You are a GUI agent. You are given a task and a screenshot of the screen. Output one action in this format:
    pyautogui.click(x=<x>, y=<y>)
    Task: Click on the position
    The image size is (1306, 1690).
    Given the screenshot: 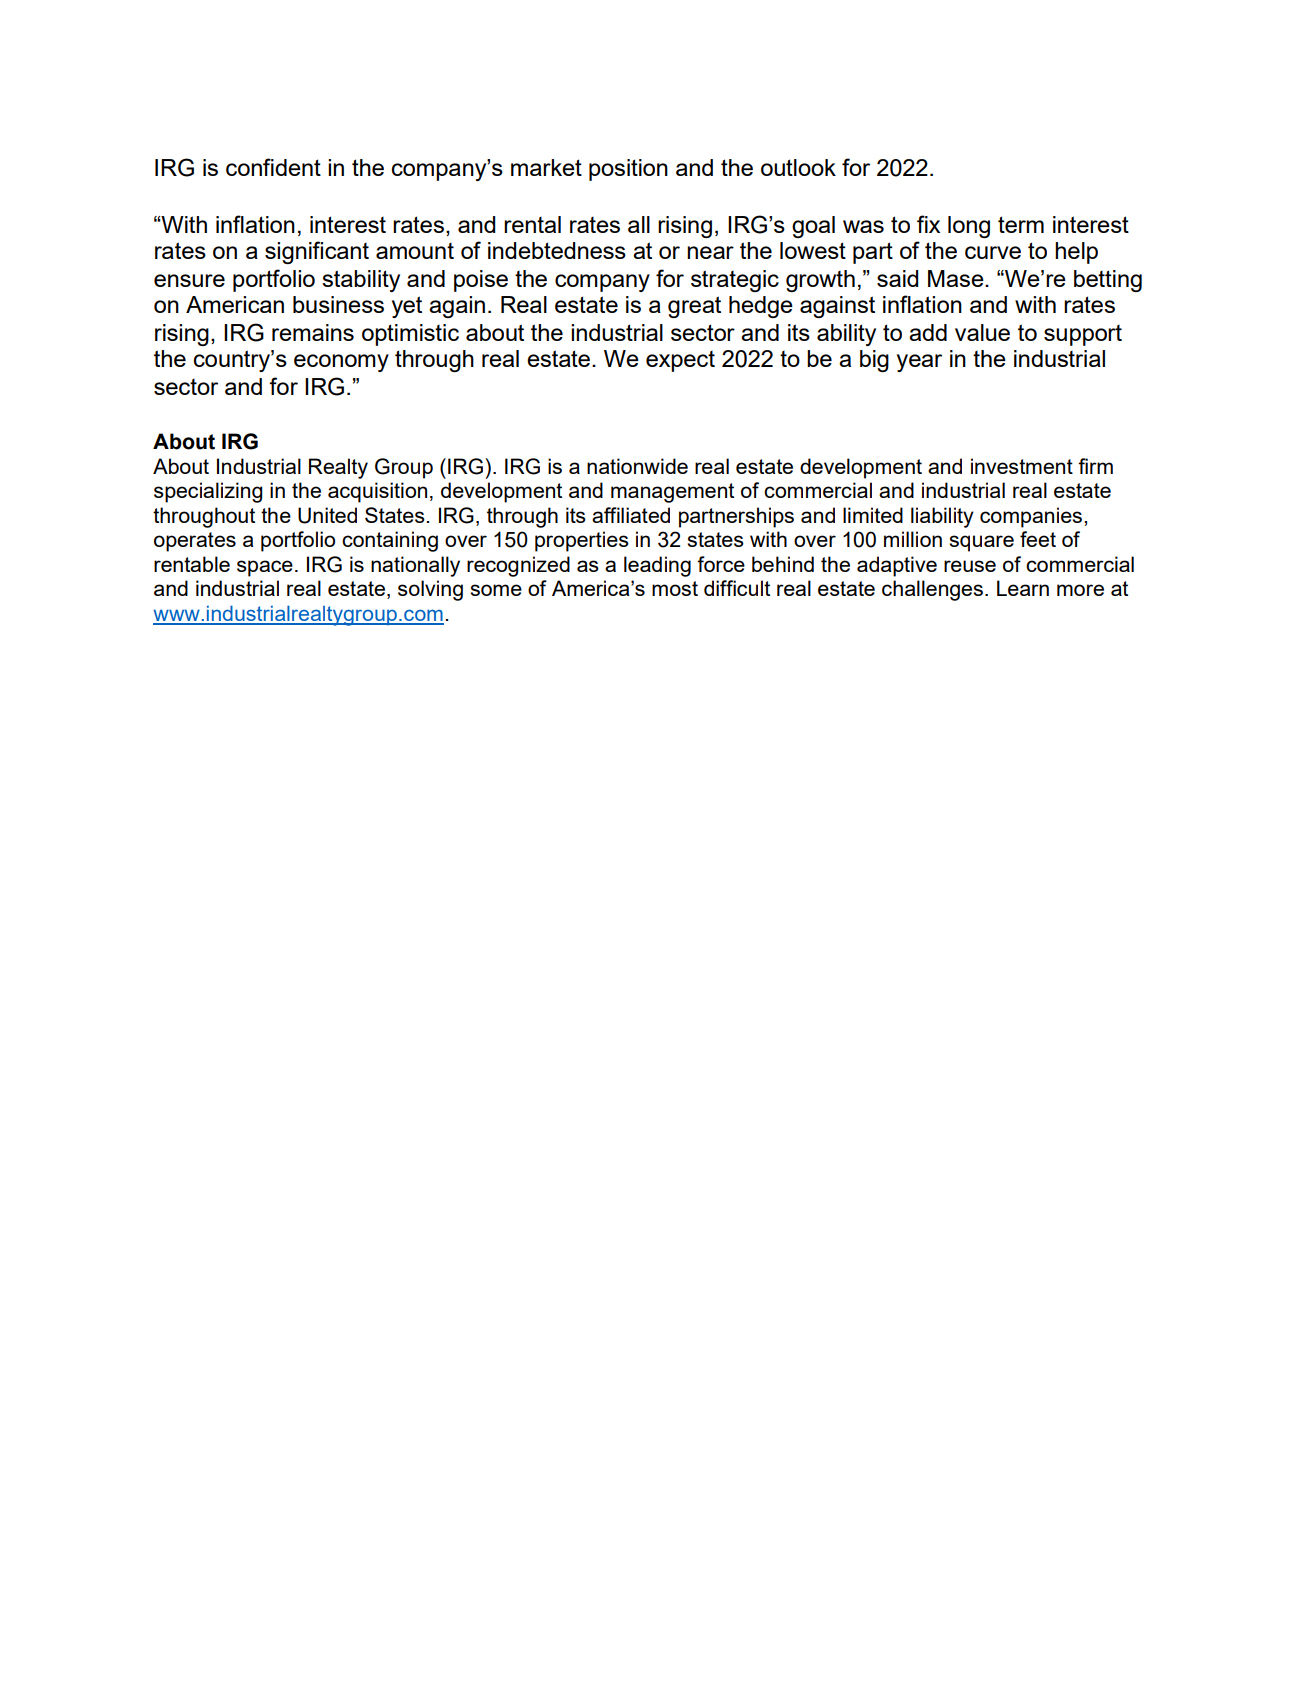 What is the action you would take?
    pyautogui.click(x=628, y=170)
